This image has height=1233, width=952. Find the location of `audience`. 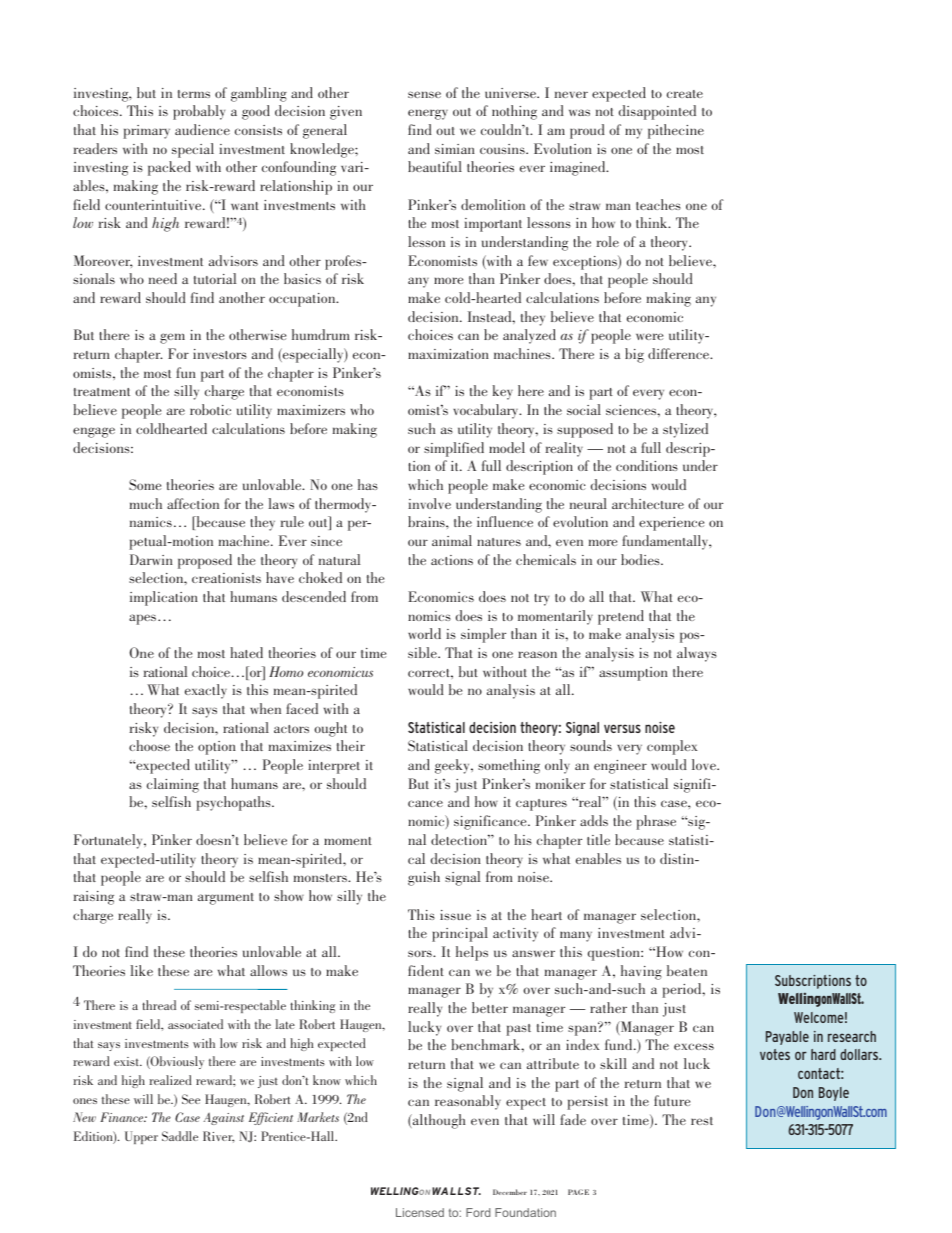

audience is located at coordinates (202, 129).
